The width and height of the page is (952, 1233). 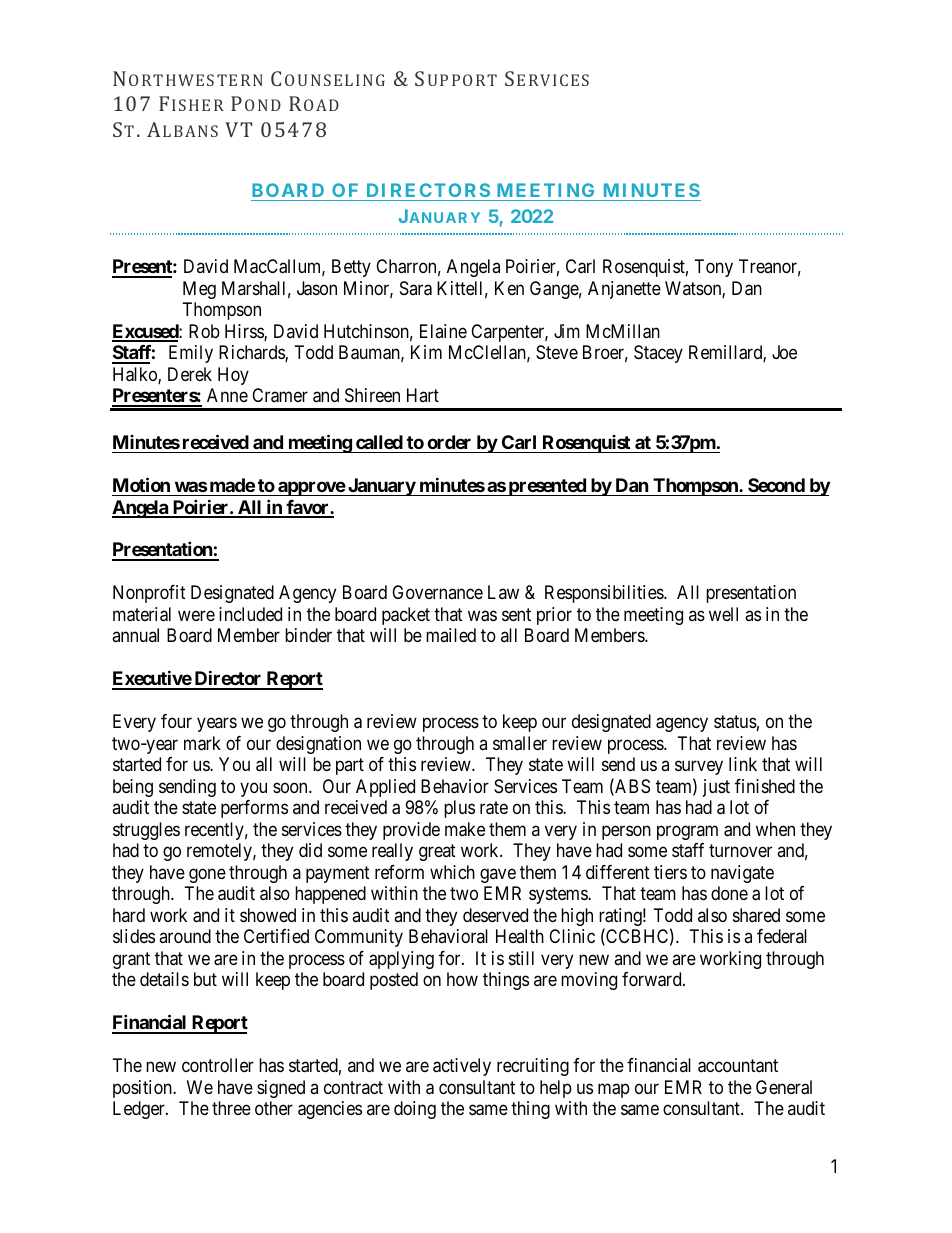 What do you see at coordinates (714, 268) in the page?
I see `Tony` at bounding box center [714, 268].
